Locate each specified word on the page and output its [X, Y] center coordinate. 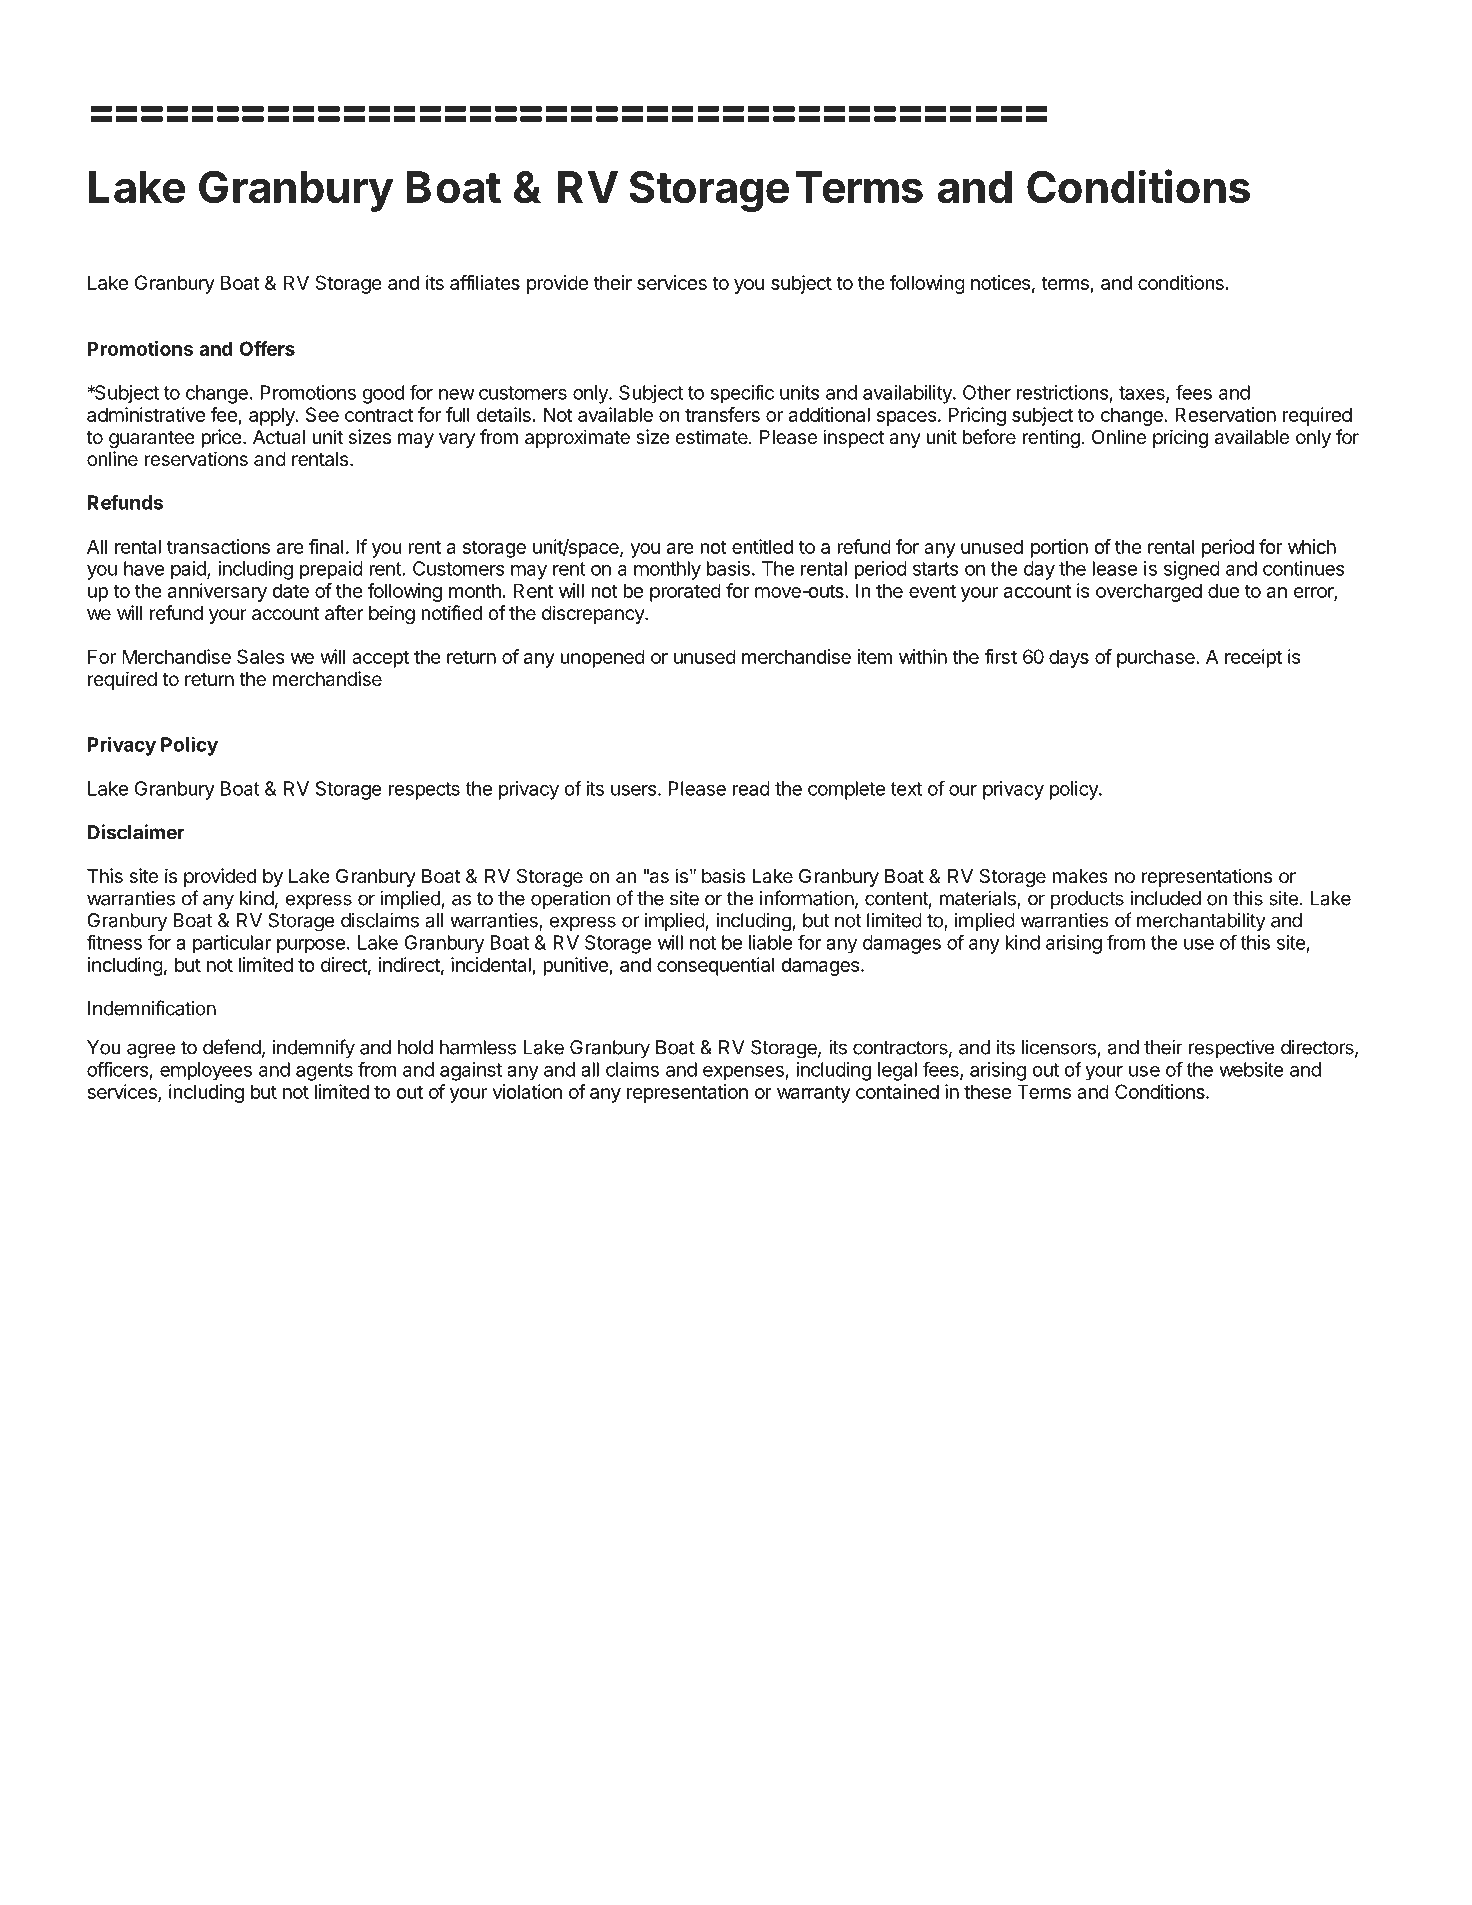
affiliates [485, 282]
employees [206, 1071]
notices [1000, 282]
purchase [1157, 658]
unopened [602, 658]
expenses [744, 1073]
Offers [267, 348]
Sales [260, 656]
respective [1231, 1049]
